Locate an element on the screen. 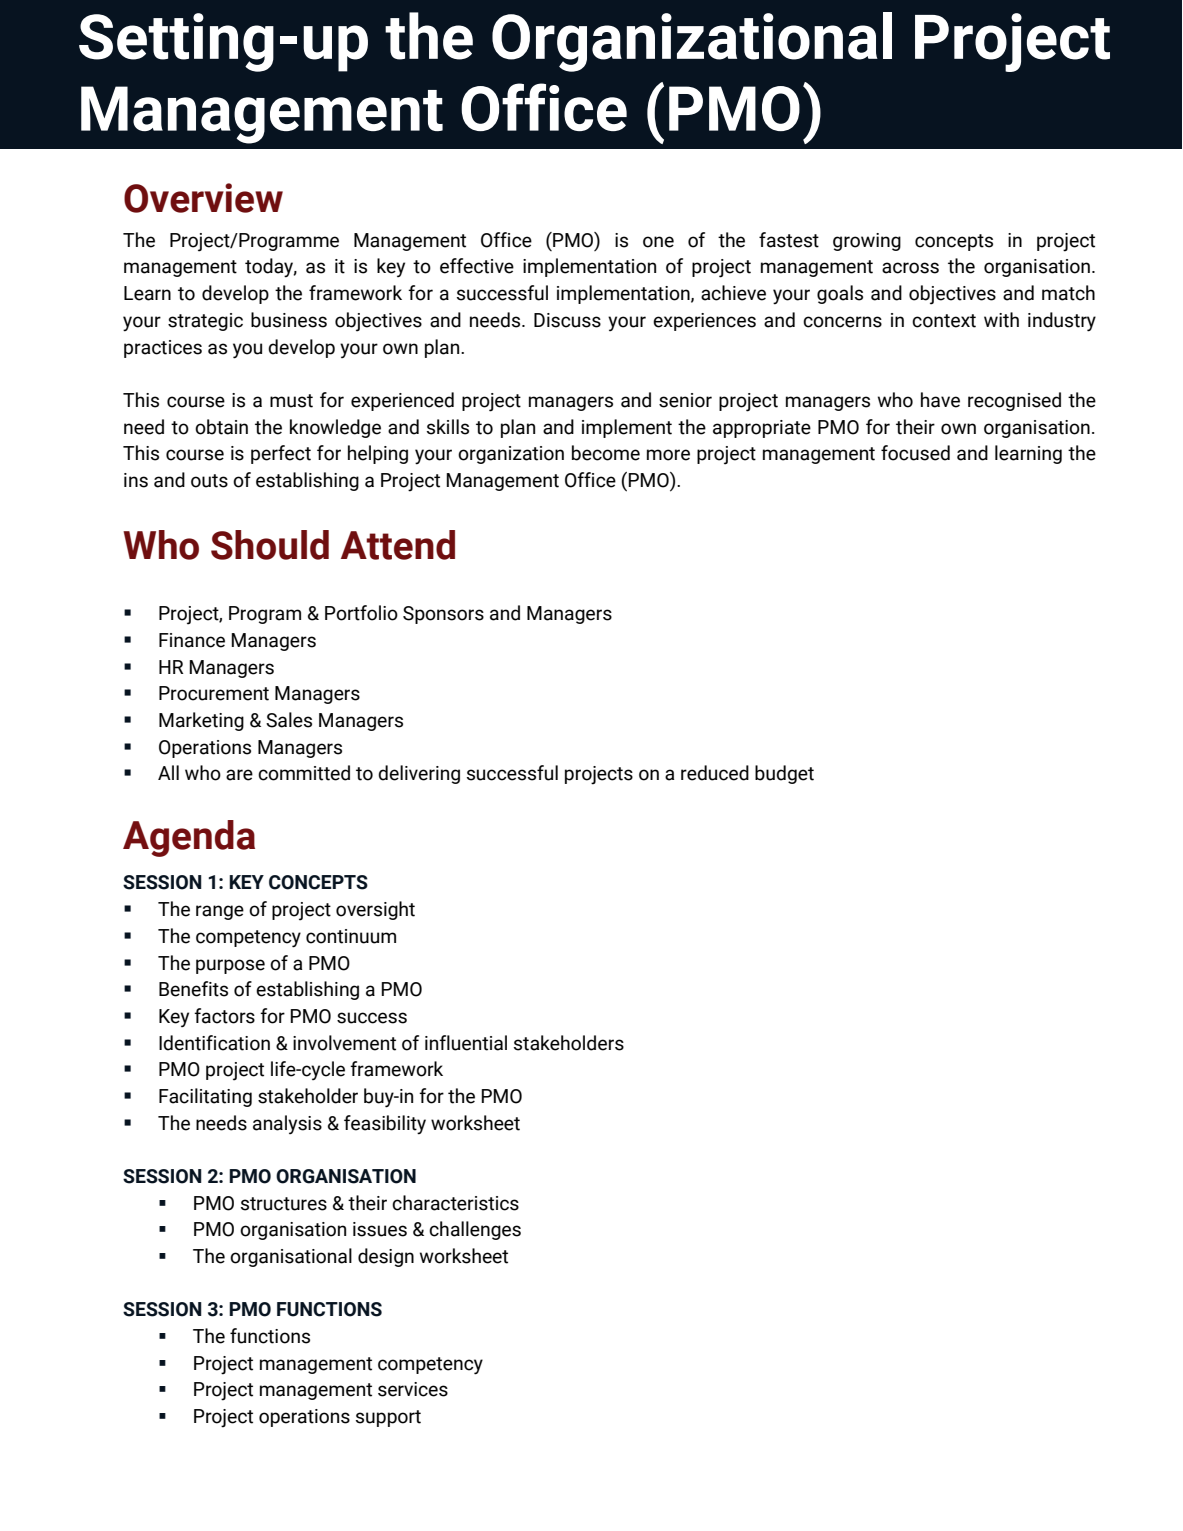  range is located at coordinates (220, 912).
